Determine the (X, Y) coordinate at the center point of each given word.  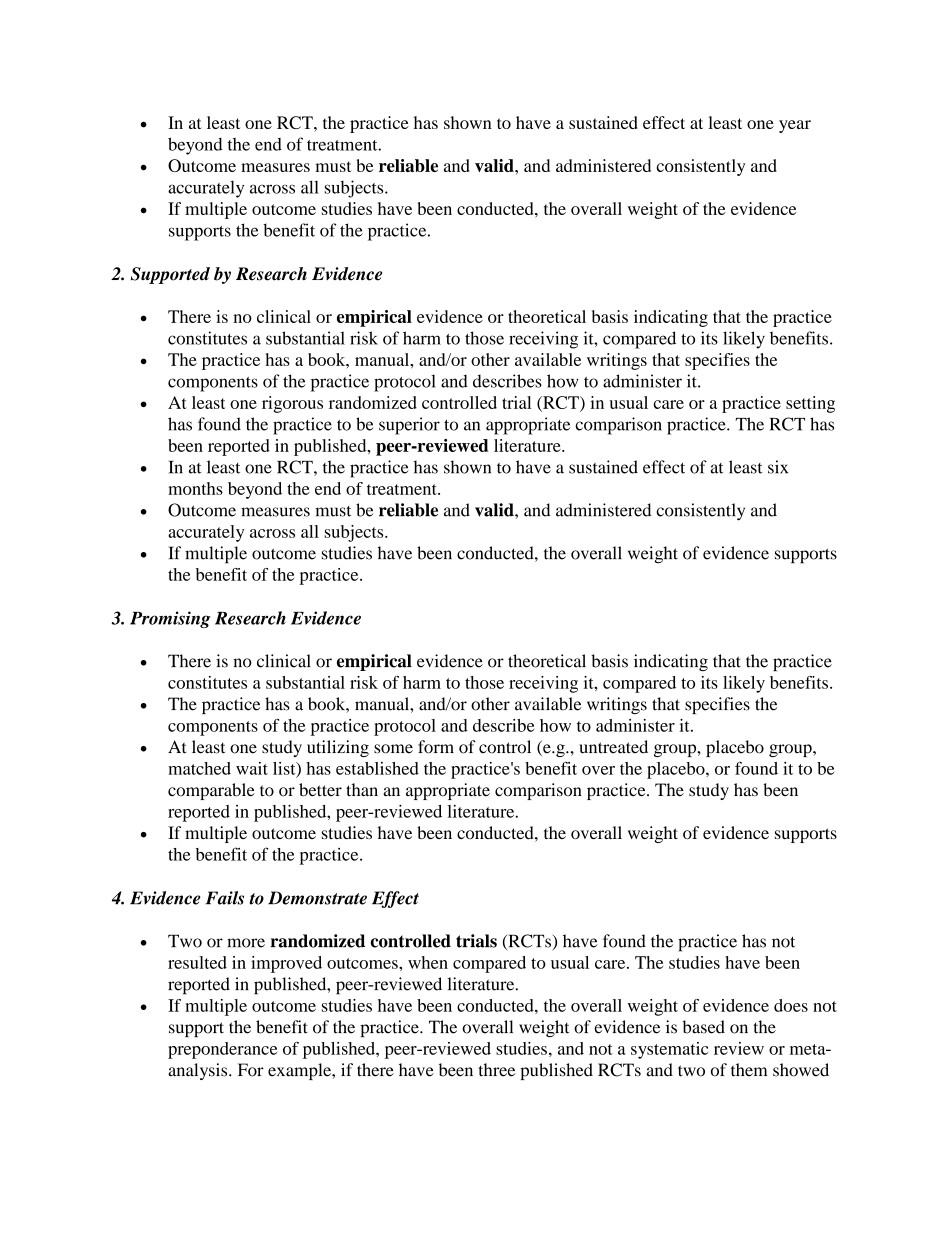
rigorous (292, 404)
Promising (170, 619)
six (778, 467)
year (795, 126)
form (436, 747)
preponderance (222, 1050)
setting (810, 404)
